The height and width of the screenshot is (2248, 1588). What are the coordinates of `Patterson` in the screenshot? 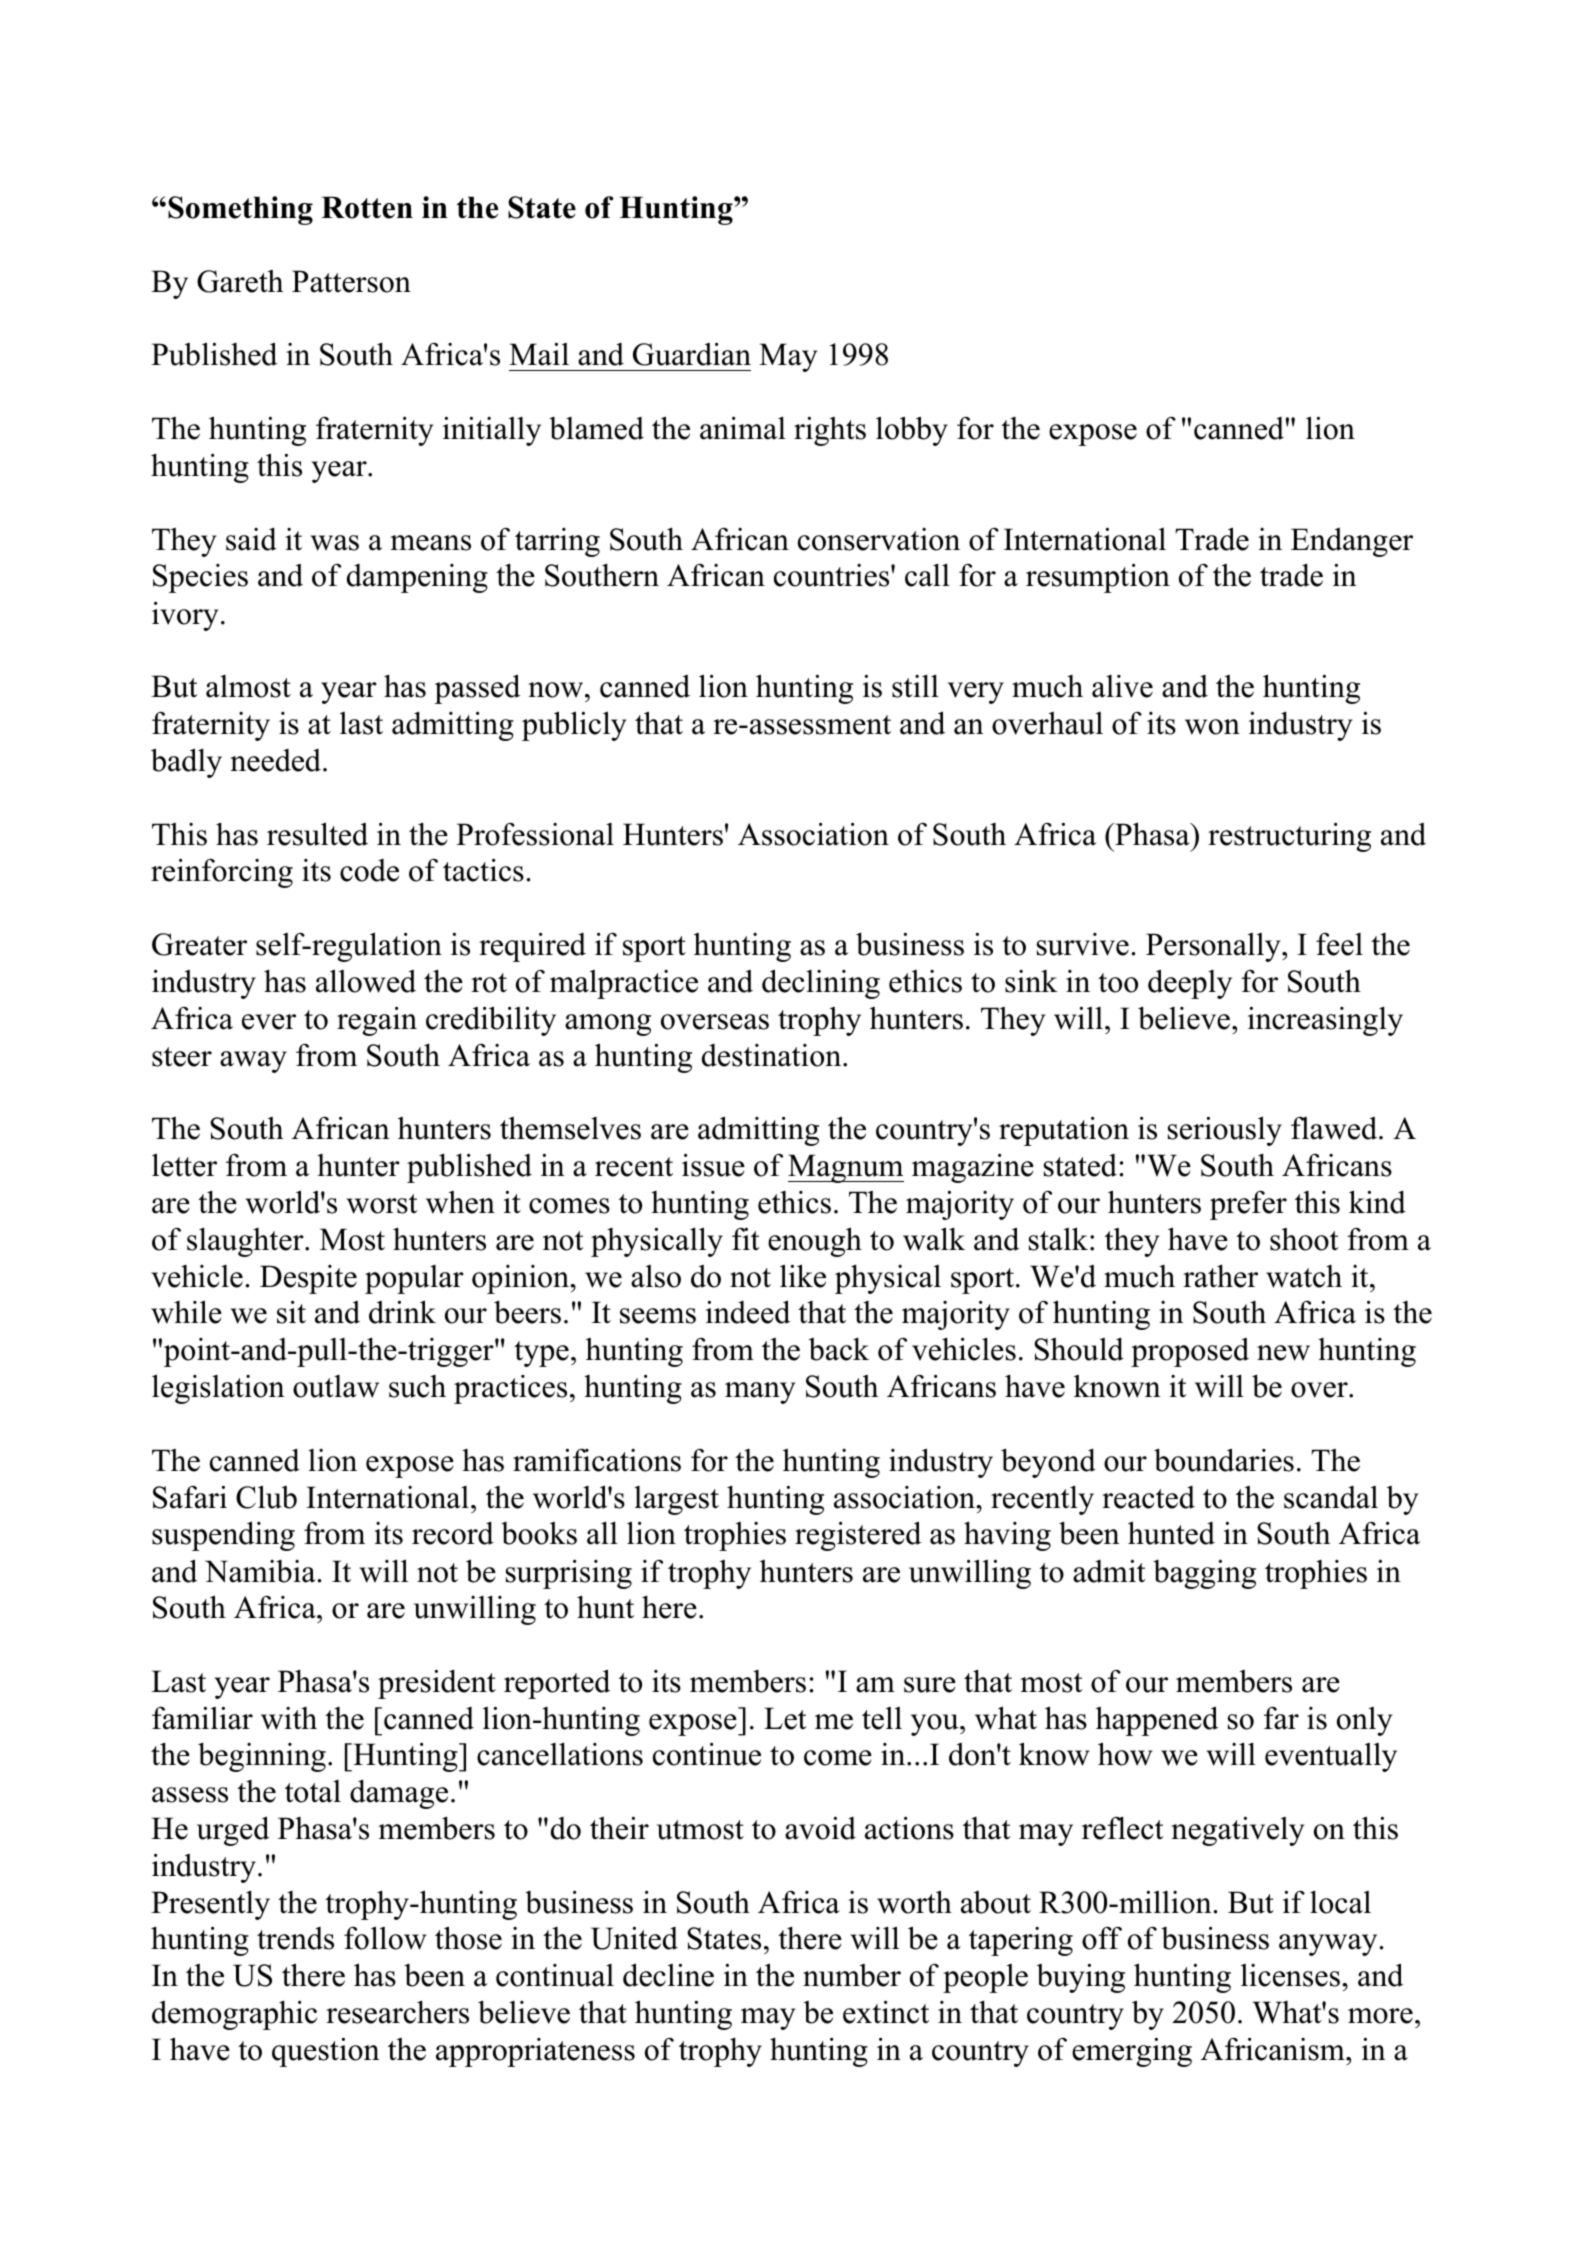 It's located at (351, 281).
